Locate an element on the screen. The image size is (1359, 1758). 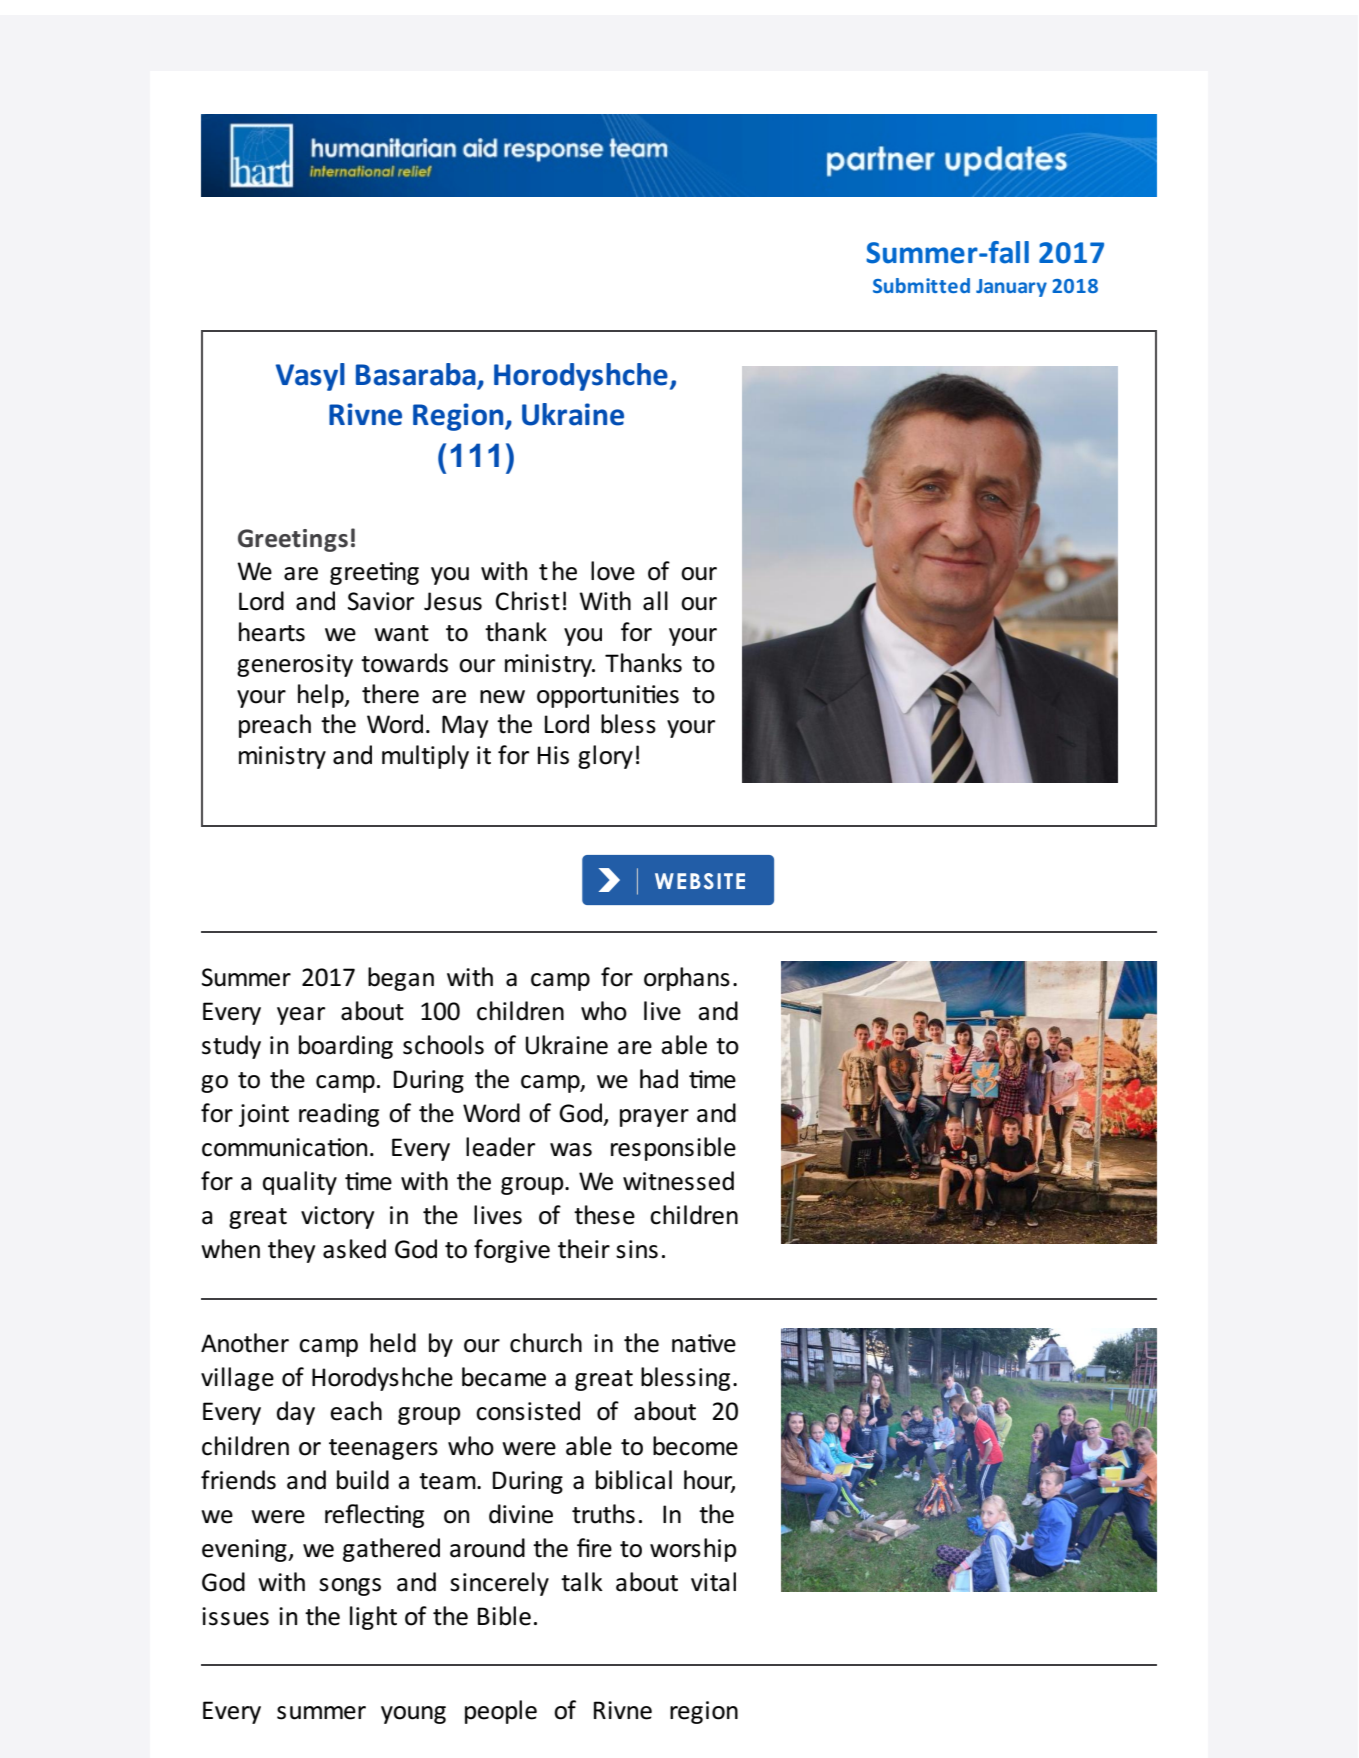
Submitted is located at coordinates (921, 285).
